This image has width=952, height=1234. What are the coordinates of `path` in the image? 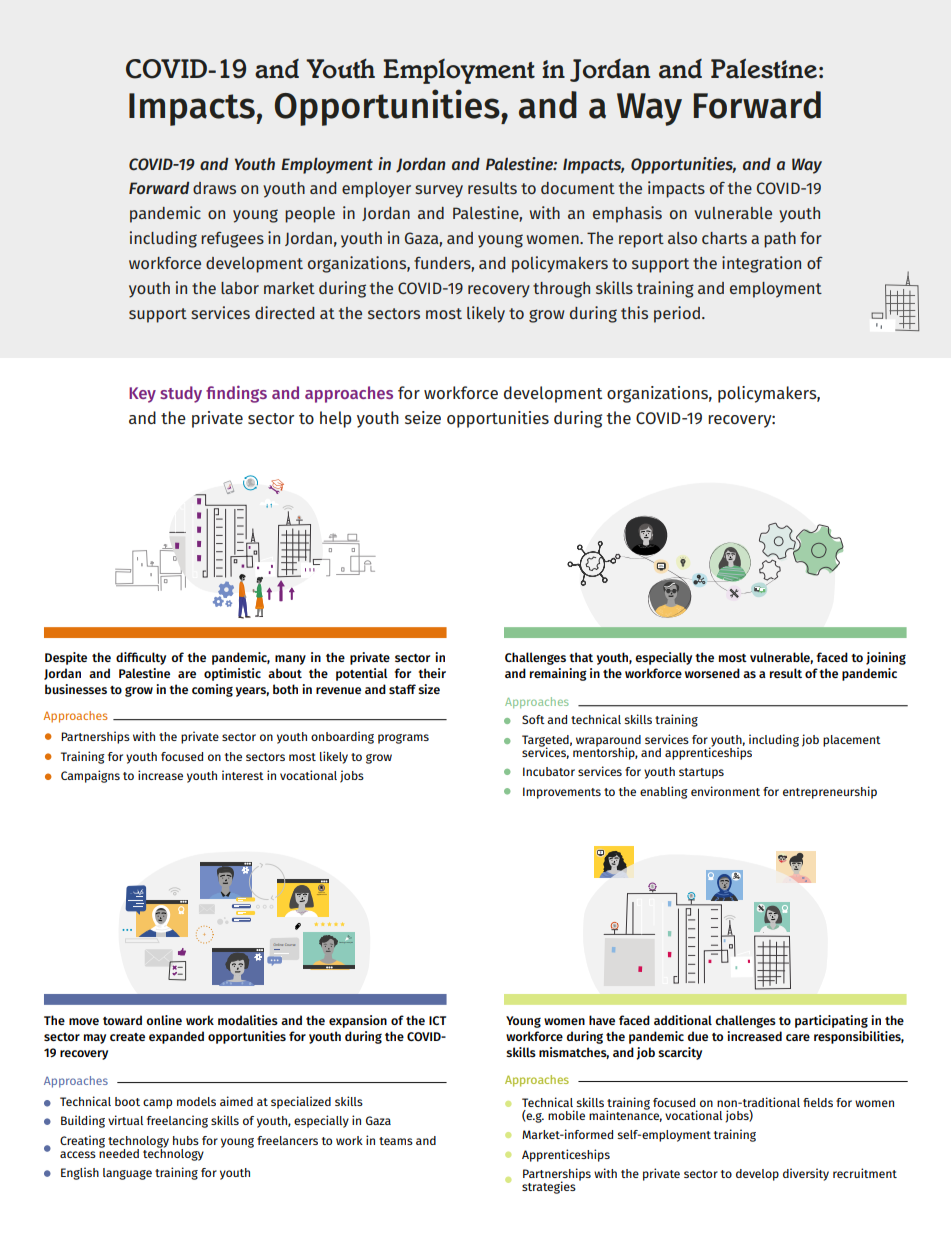 It's located at (780, 240).
